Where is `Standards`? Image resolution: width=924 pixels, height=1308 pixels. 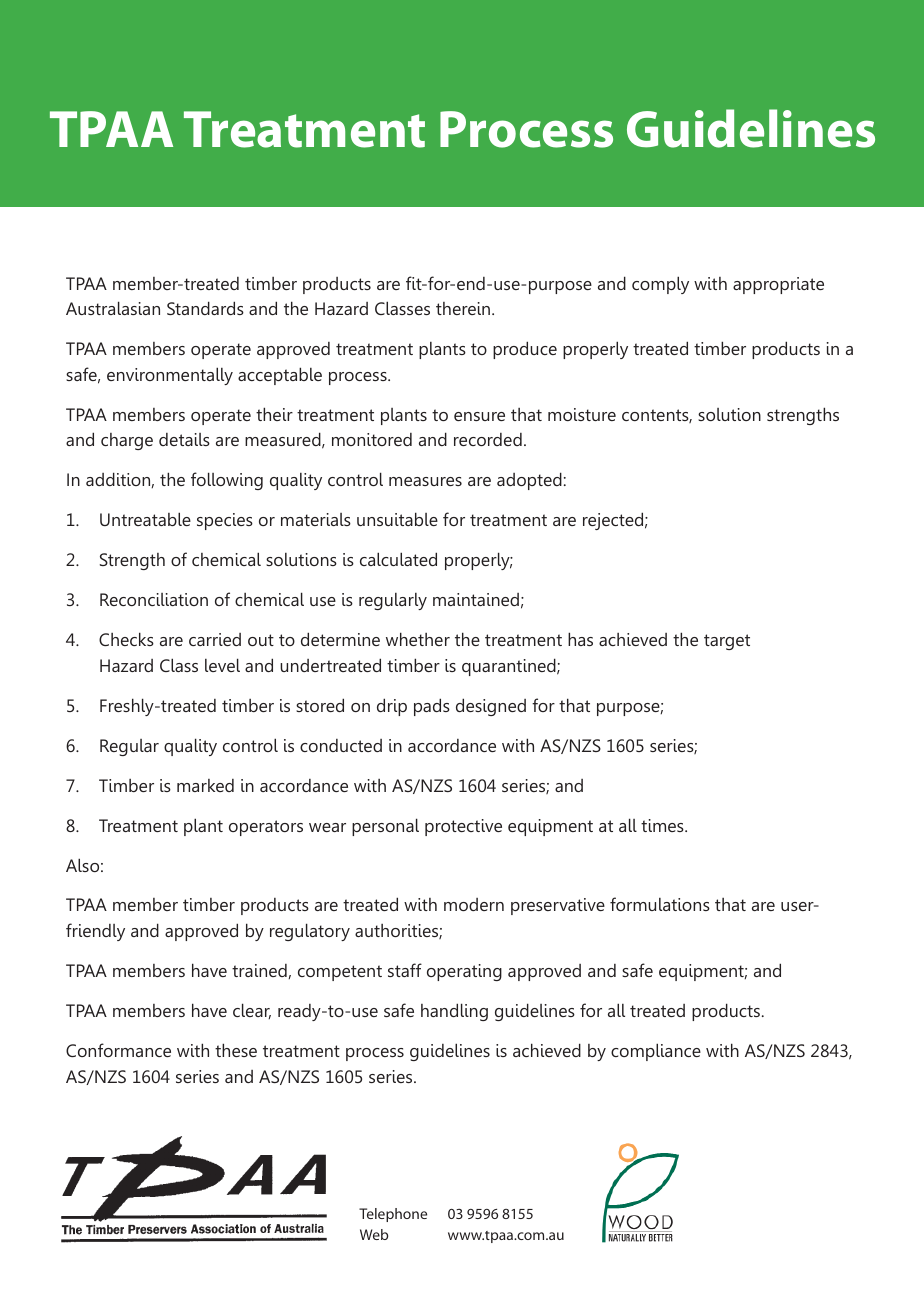 Standards is located at coordinates (205, 308).
